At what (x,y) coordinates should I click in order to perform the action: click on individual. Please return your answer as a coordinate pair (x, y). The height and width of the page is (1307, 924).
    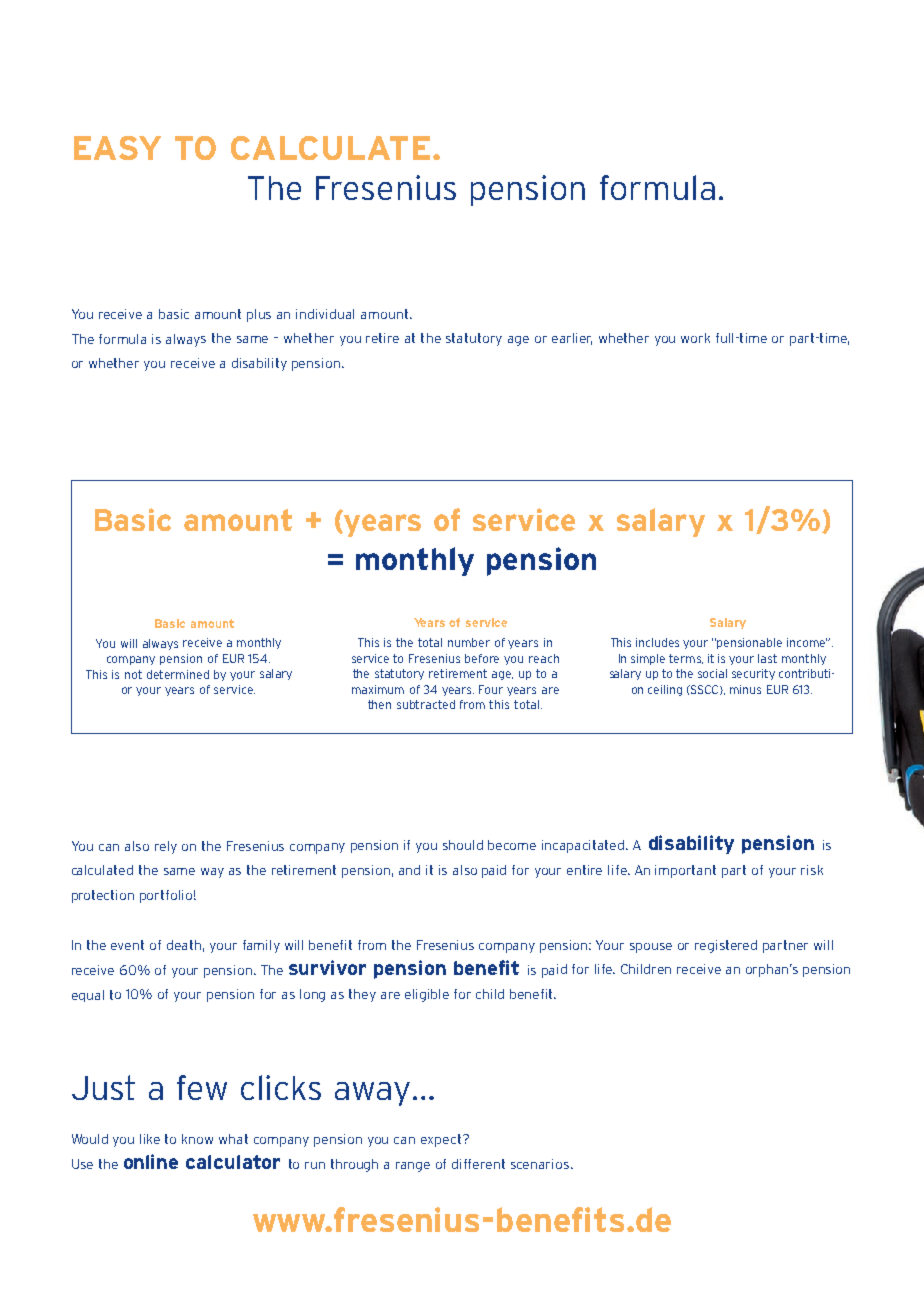
    Looking at the image, I should click on (325, 314).
